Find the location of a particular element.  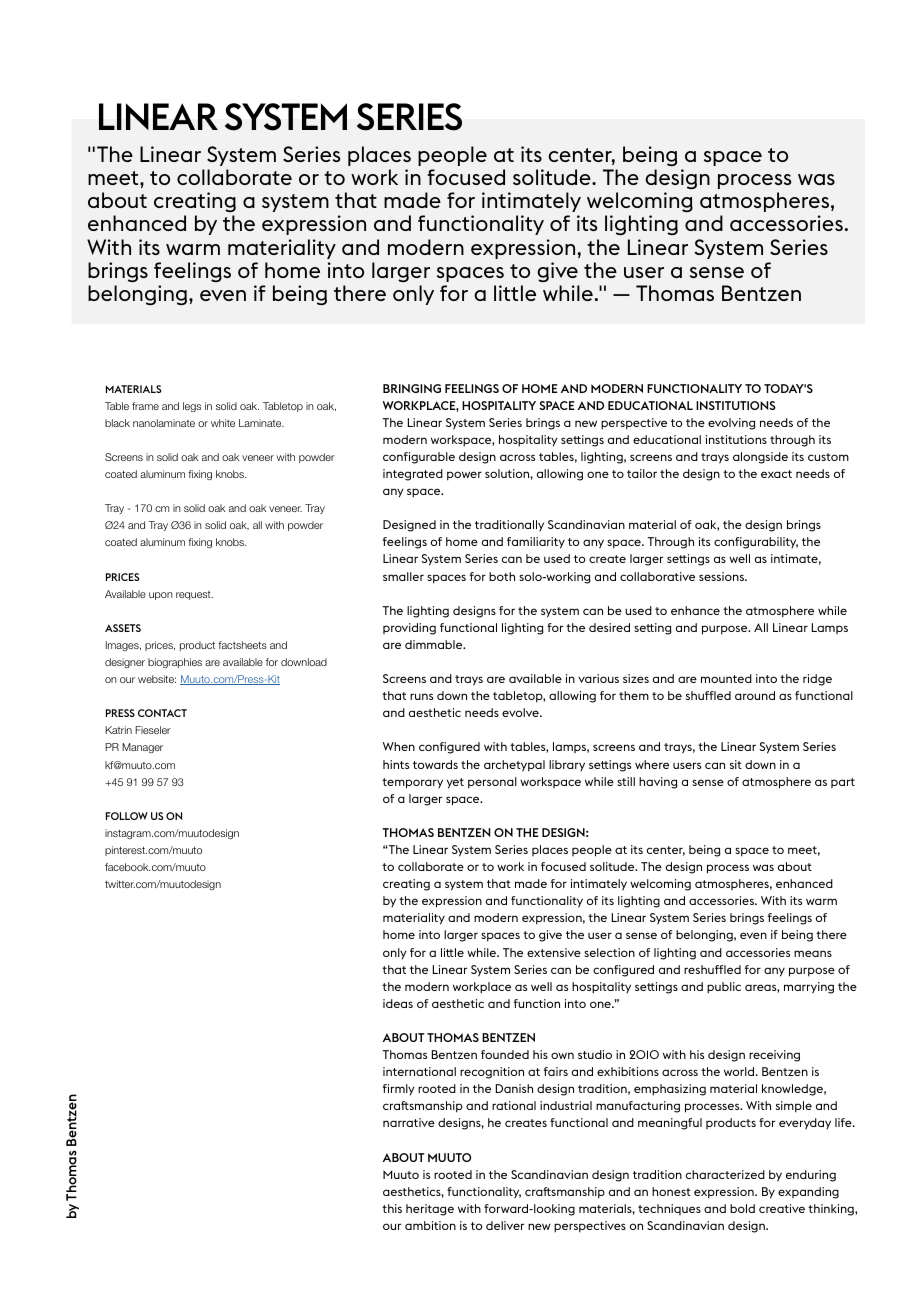

personal is located at coordinates (492, 783).
